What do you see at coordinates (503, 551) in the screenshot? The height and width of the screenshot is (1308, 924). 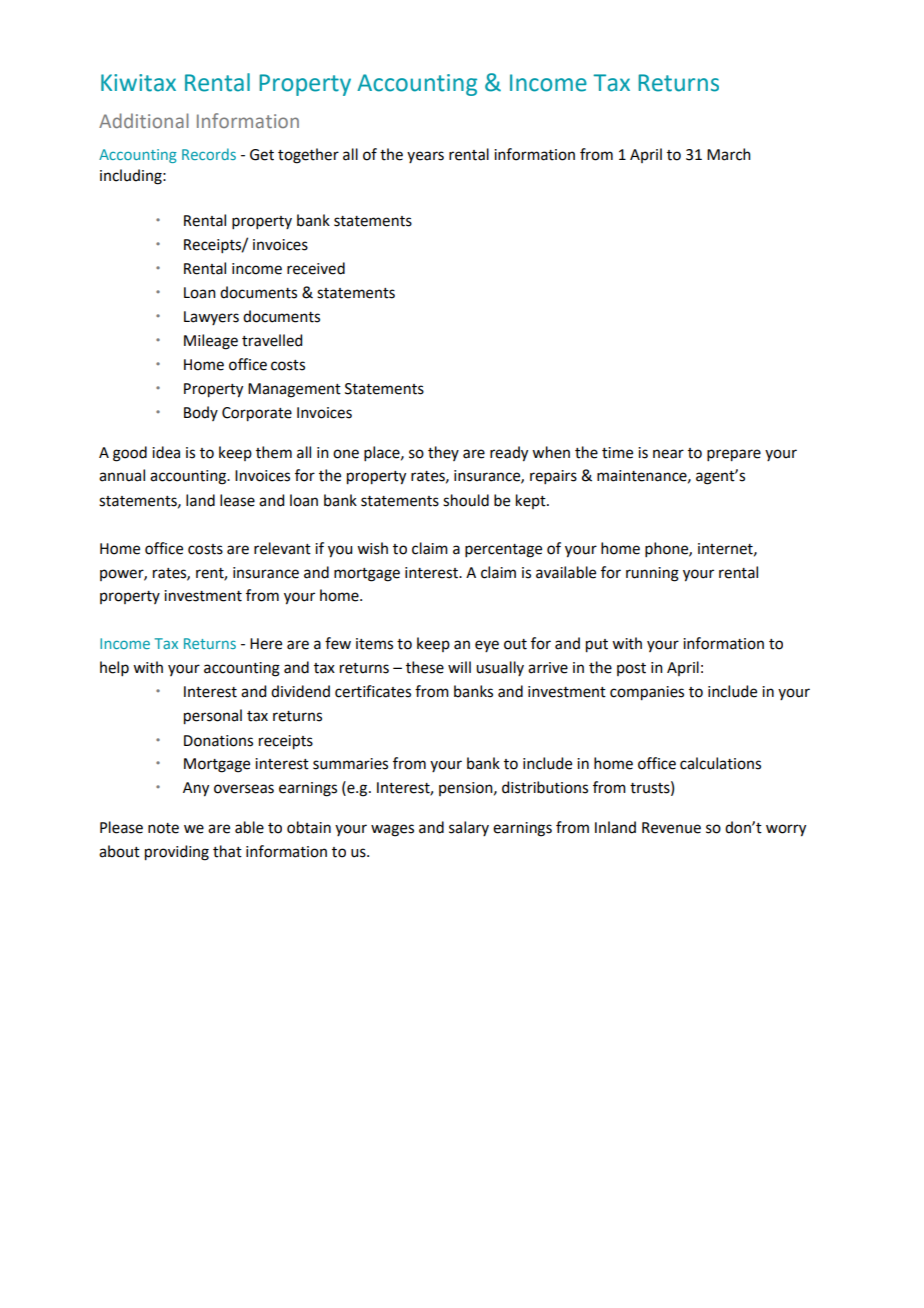 I see `percentage` at bounding box center [503, 551].
